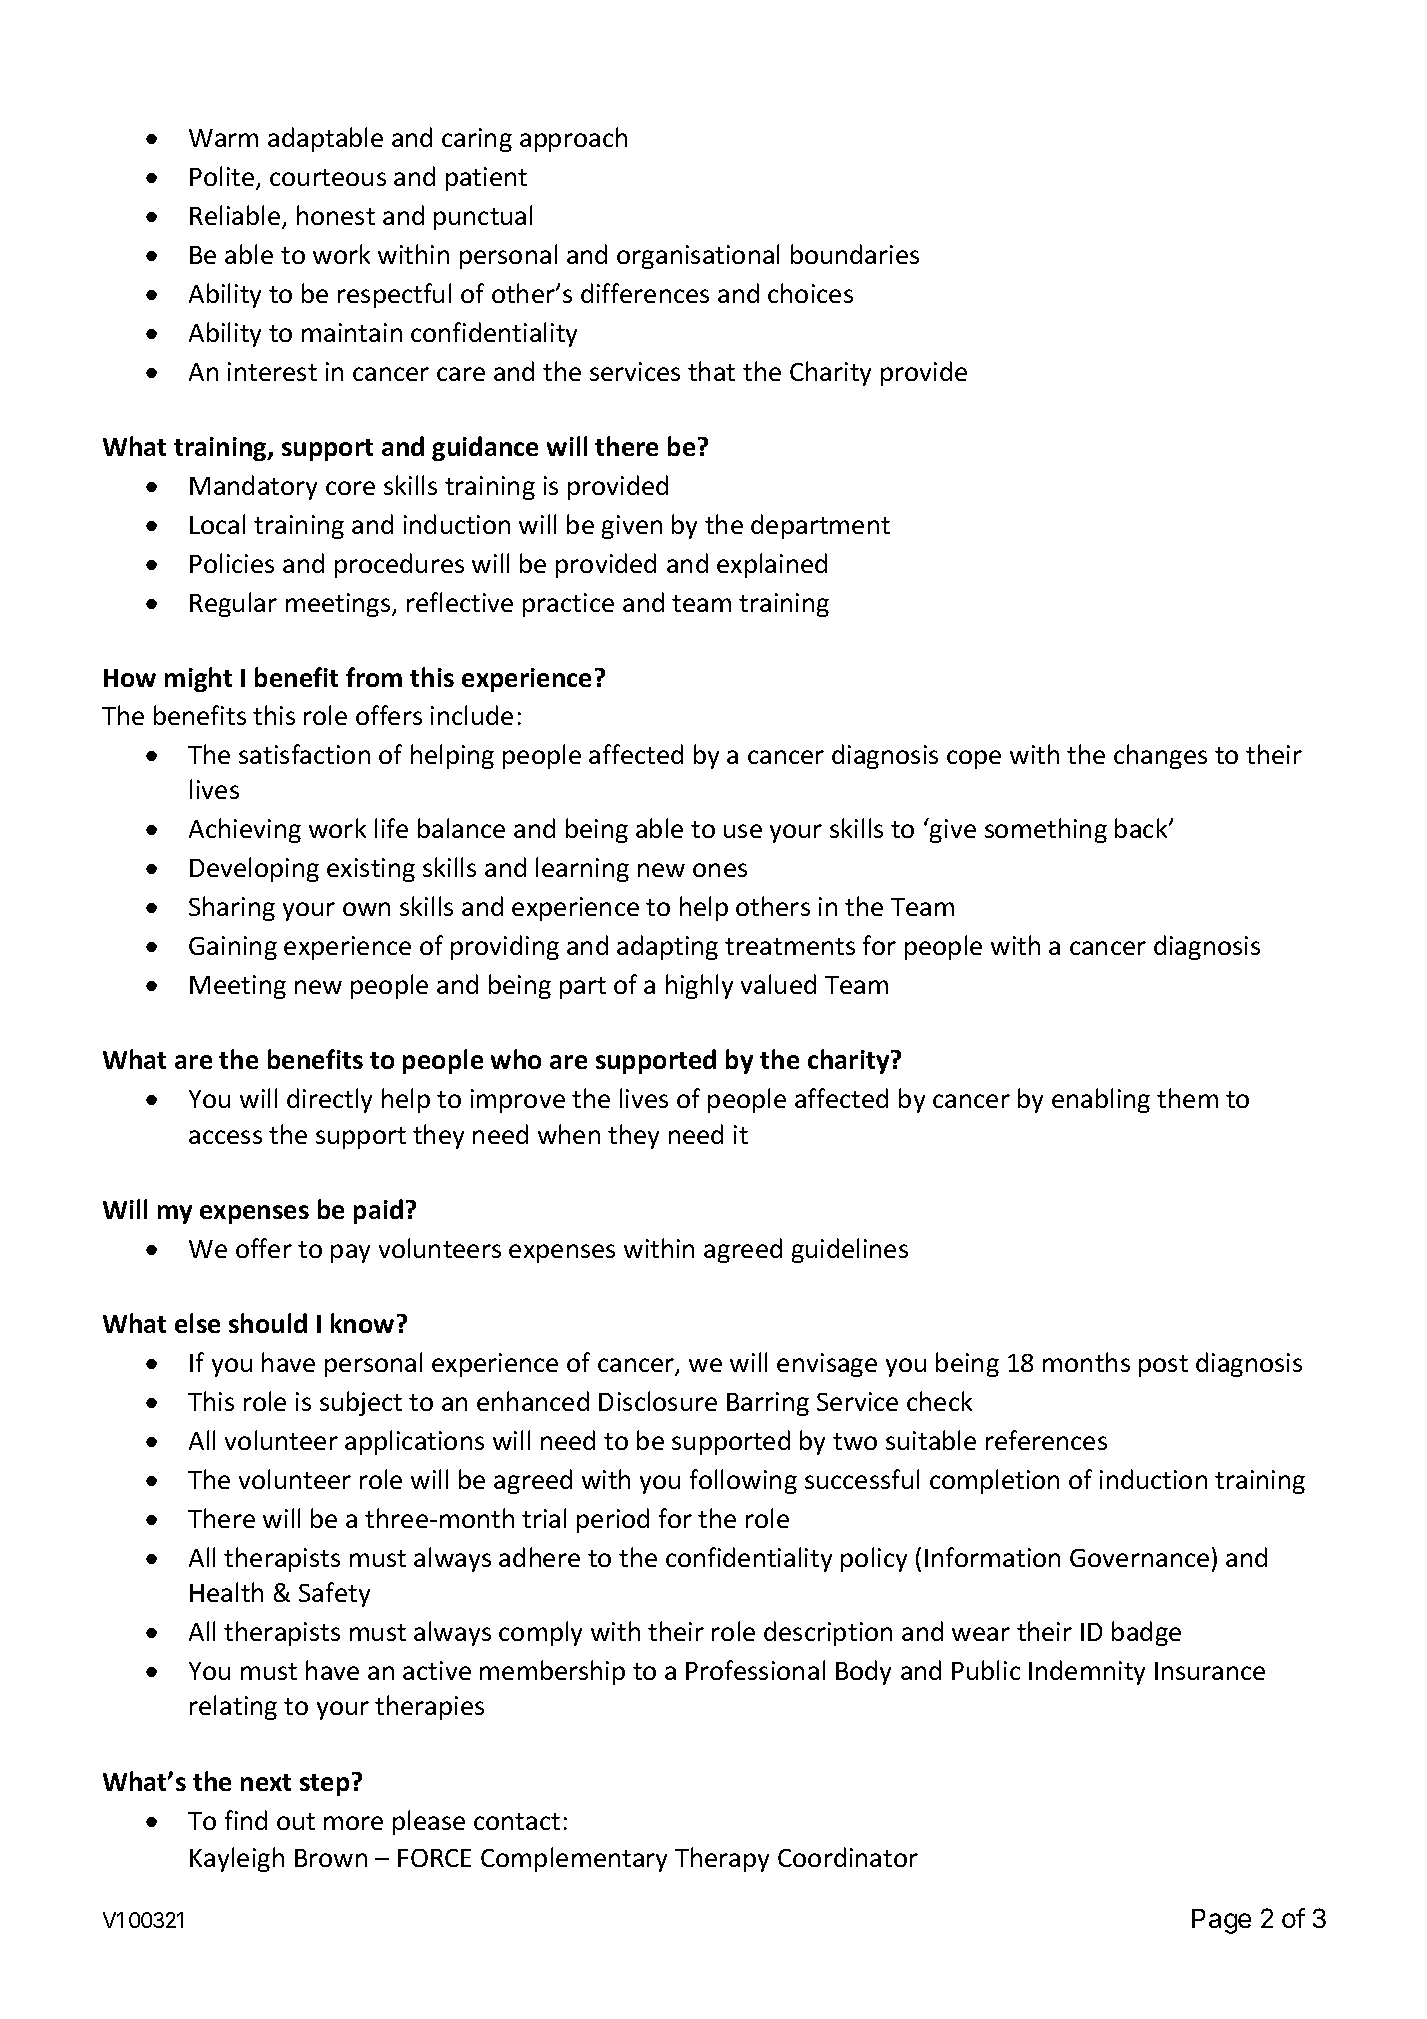 The height and width of the screenshot is (2019, 1427). What do you see at coordinates (233, 604) in the screenshot?
I see `Regular` at bounding box center [233, 604].
